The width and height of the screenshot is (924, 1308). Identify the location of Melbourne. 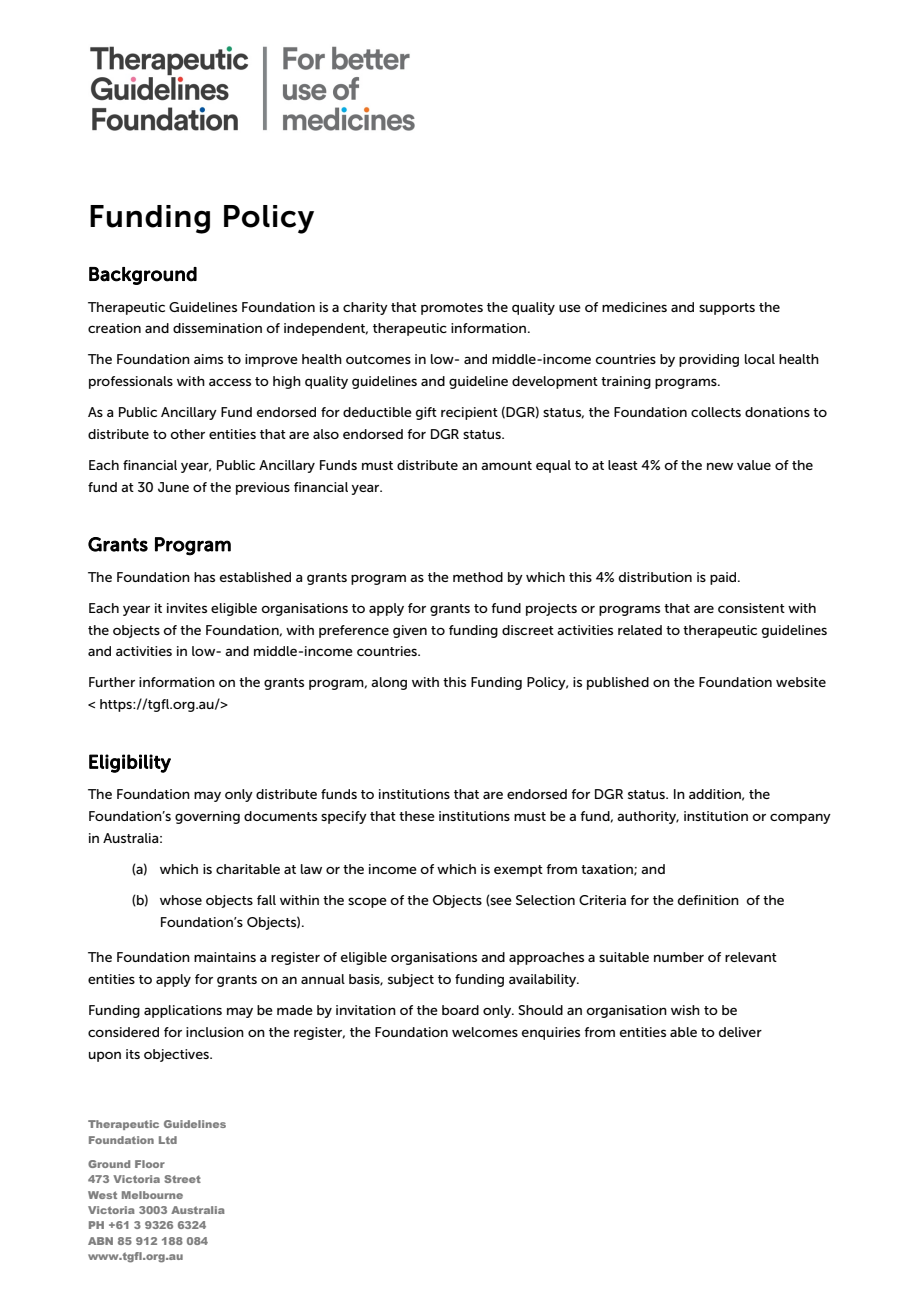
(152, 1195).
